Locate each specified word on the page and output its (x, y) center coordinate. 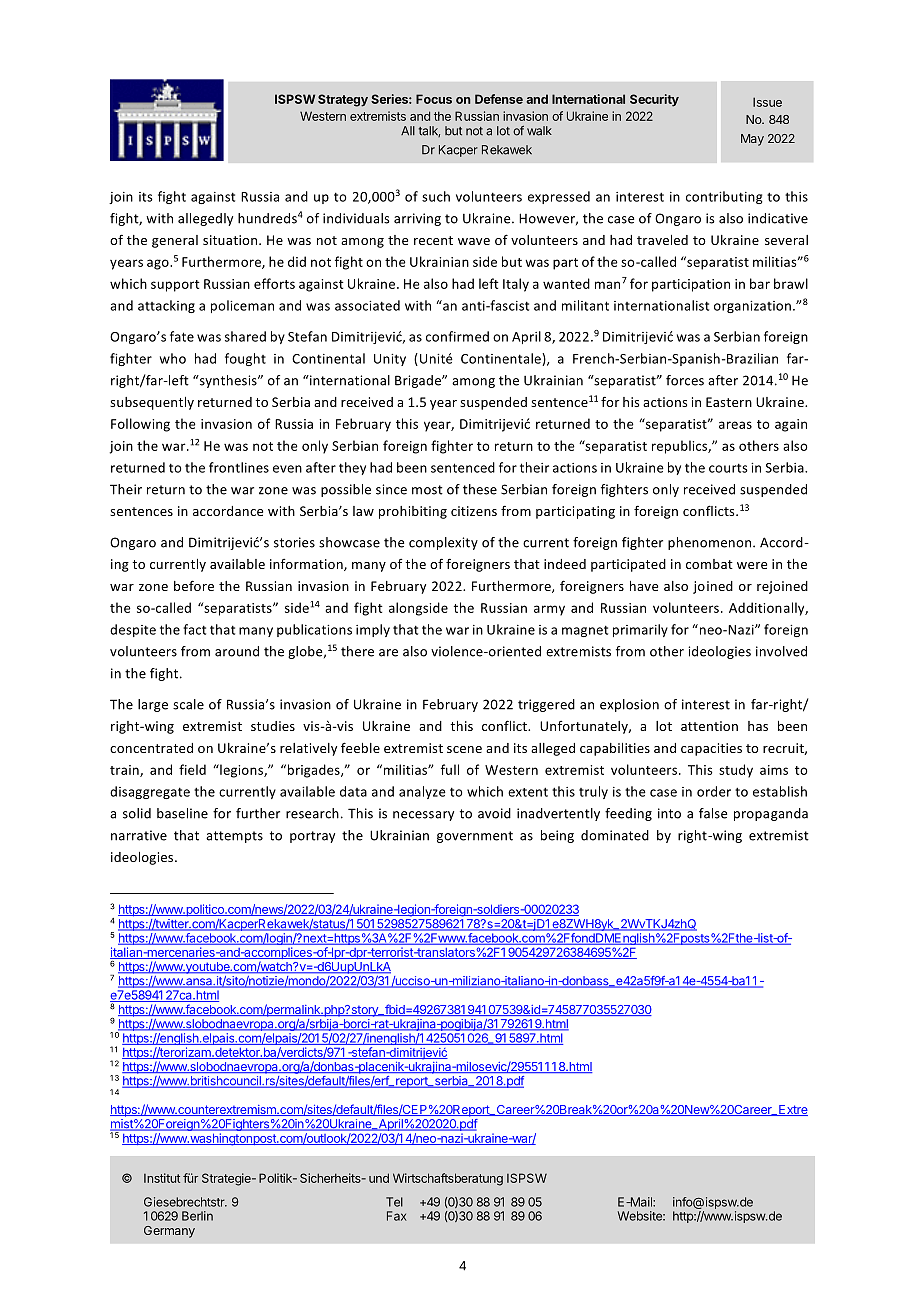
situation (231, 240)
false (713, 813)
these (480, 489)
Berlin (197, 1216)
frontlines (239, 467)
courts (728, 468)
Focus (434, 99)
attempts (234, 837)
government (475, 837)
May (752, 140)
